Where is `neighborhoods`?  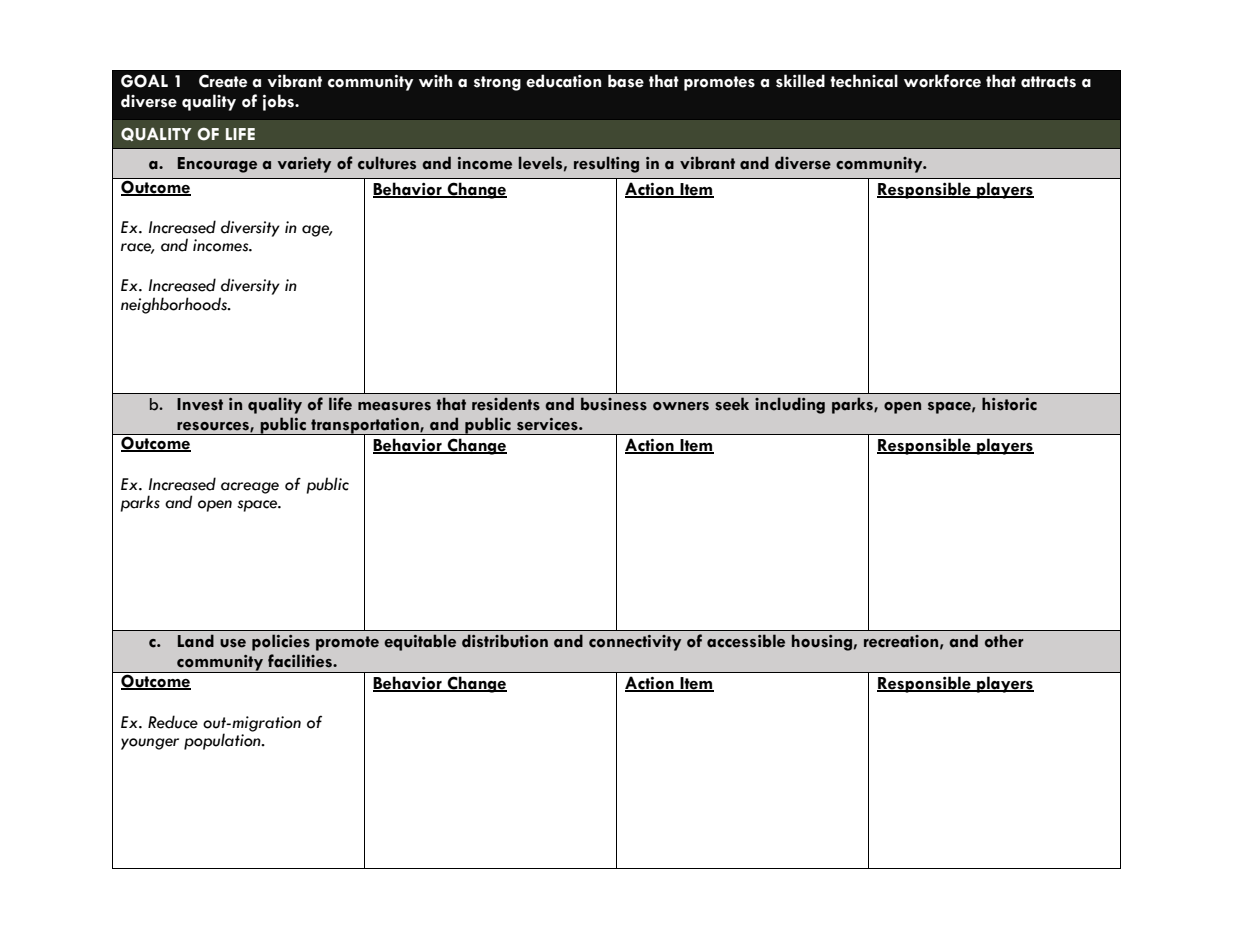
neighborhoods is located at coordinates (175, 305).
